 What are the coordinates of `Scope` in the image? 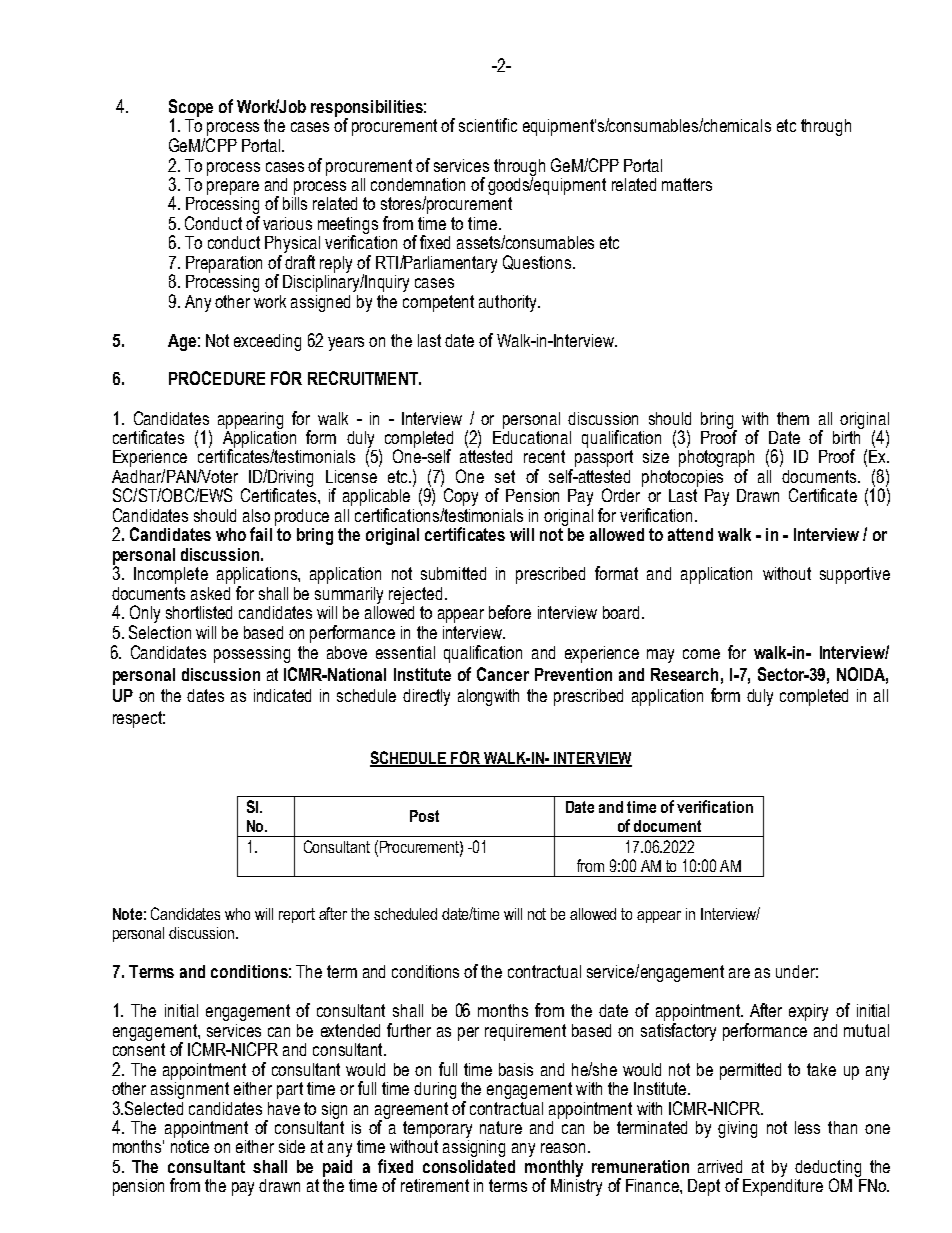 It's located at (191, 109).
